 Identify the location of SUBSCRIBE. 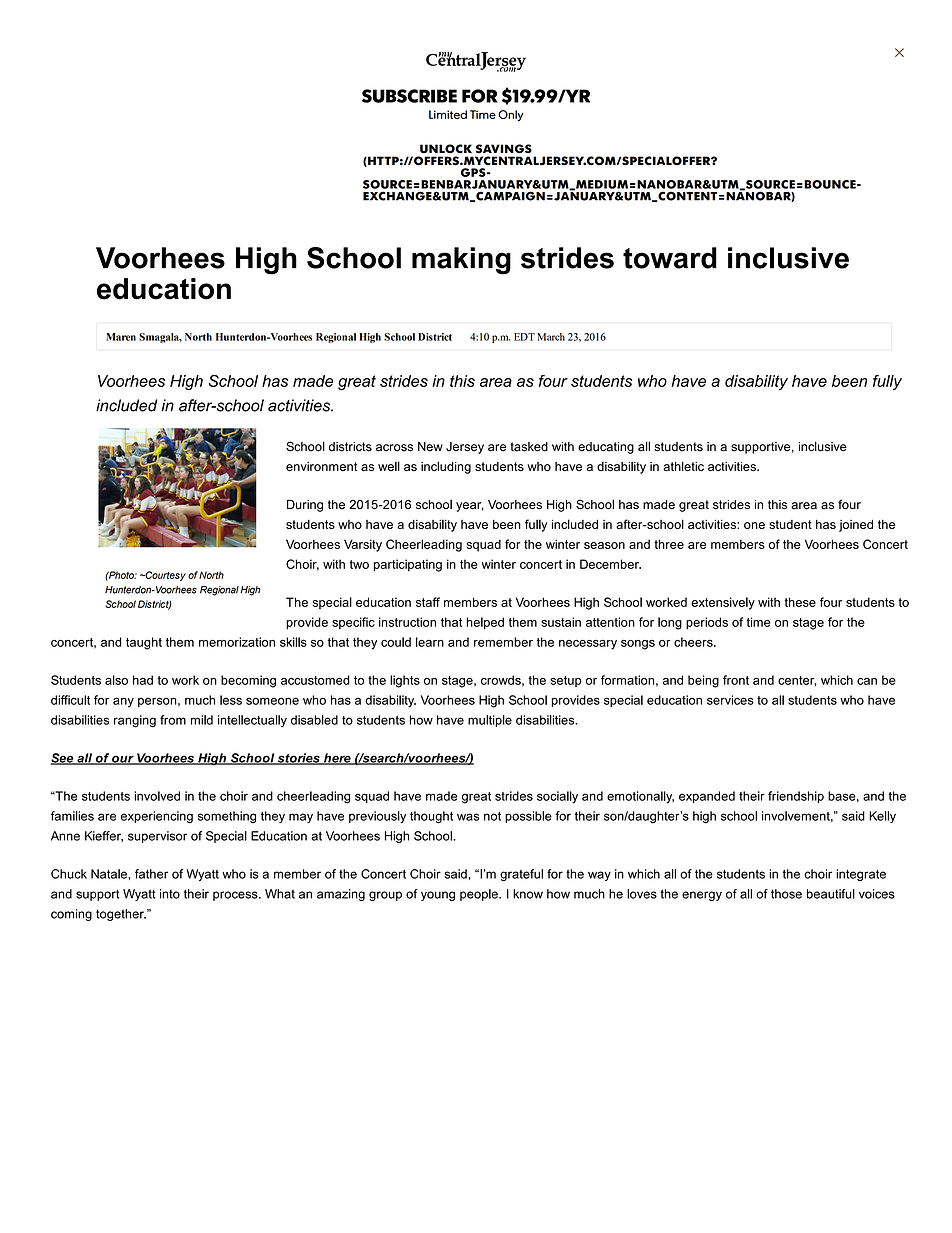
(409, 96).
